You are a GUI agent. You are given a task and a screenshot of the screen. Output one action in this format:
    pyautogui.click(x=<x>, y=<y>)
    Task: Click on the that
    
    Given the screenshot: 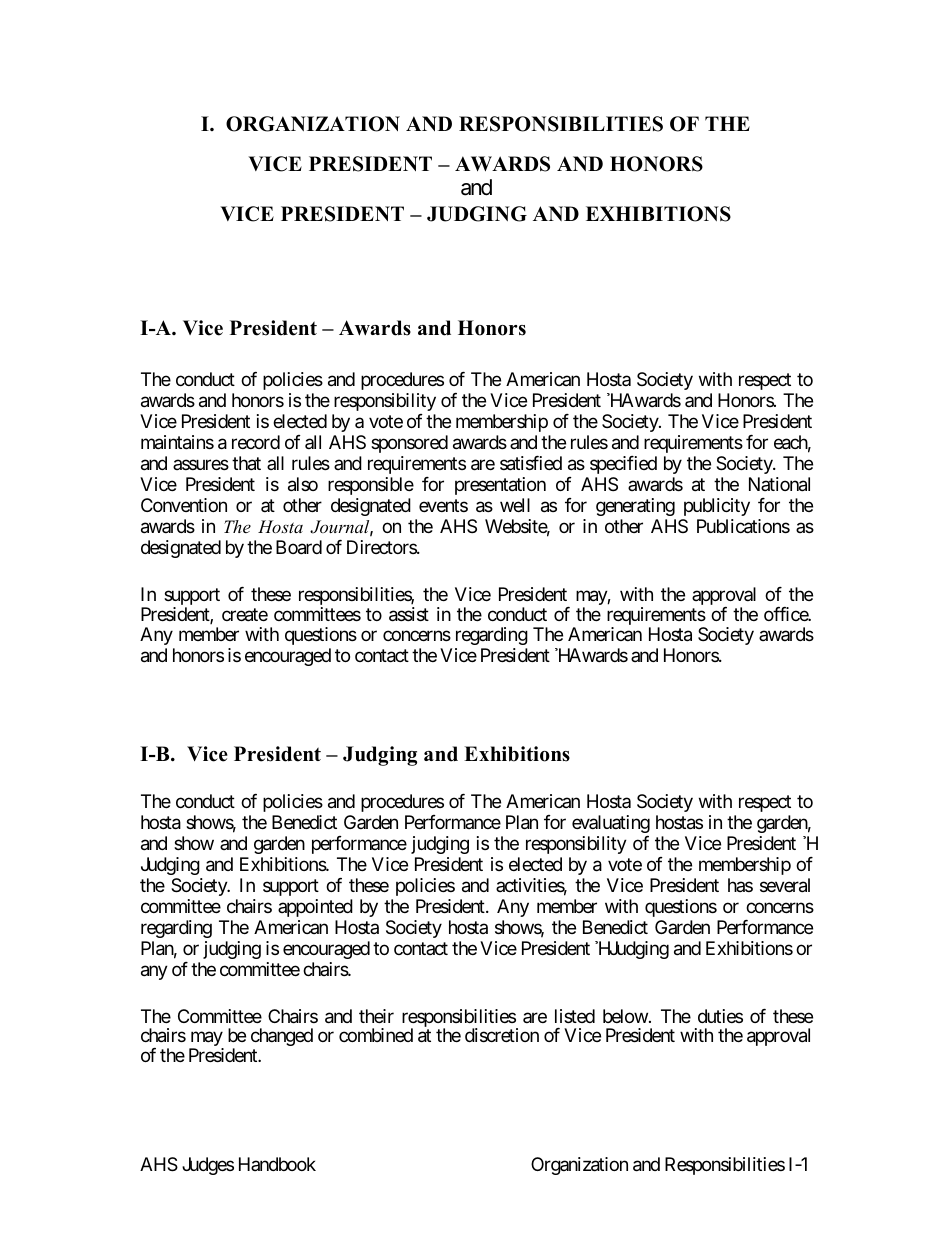 What is the action you would take?
    pyautogui.click(x=246, y=463)
